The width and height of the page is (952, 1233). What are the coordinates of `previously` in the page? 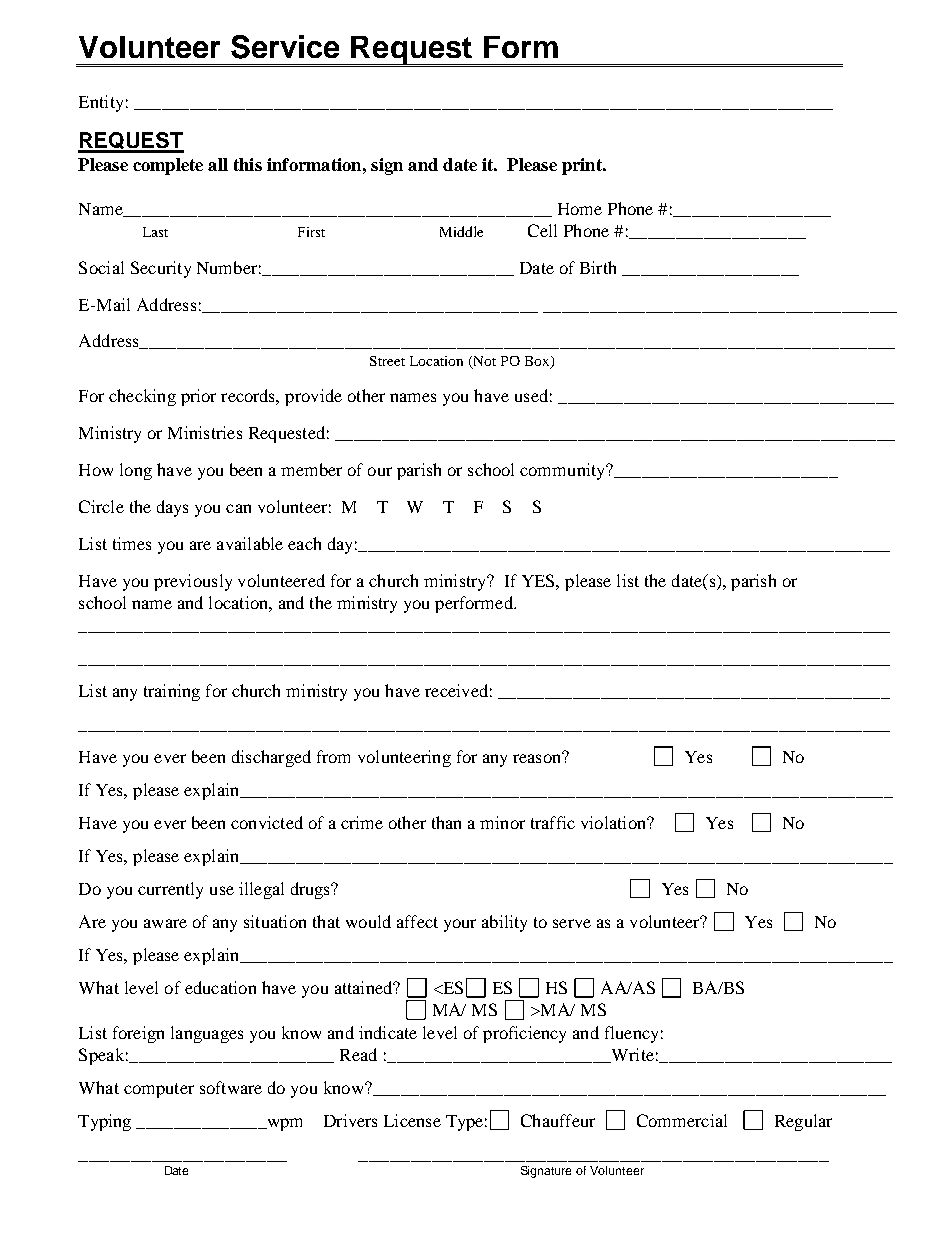 It's located at (193, 582).
